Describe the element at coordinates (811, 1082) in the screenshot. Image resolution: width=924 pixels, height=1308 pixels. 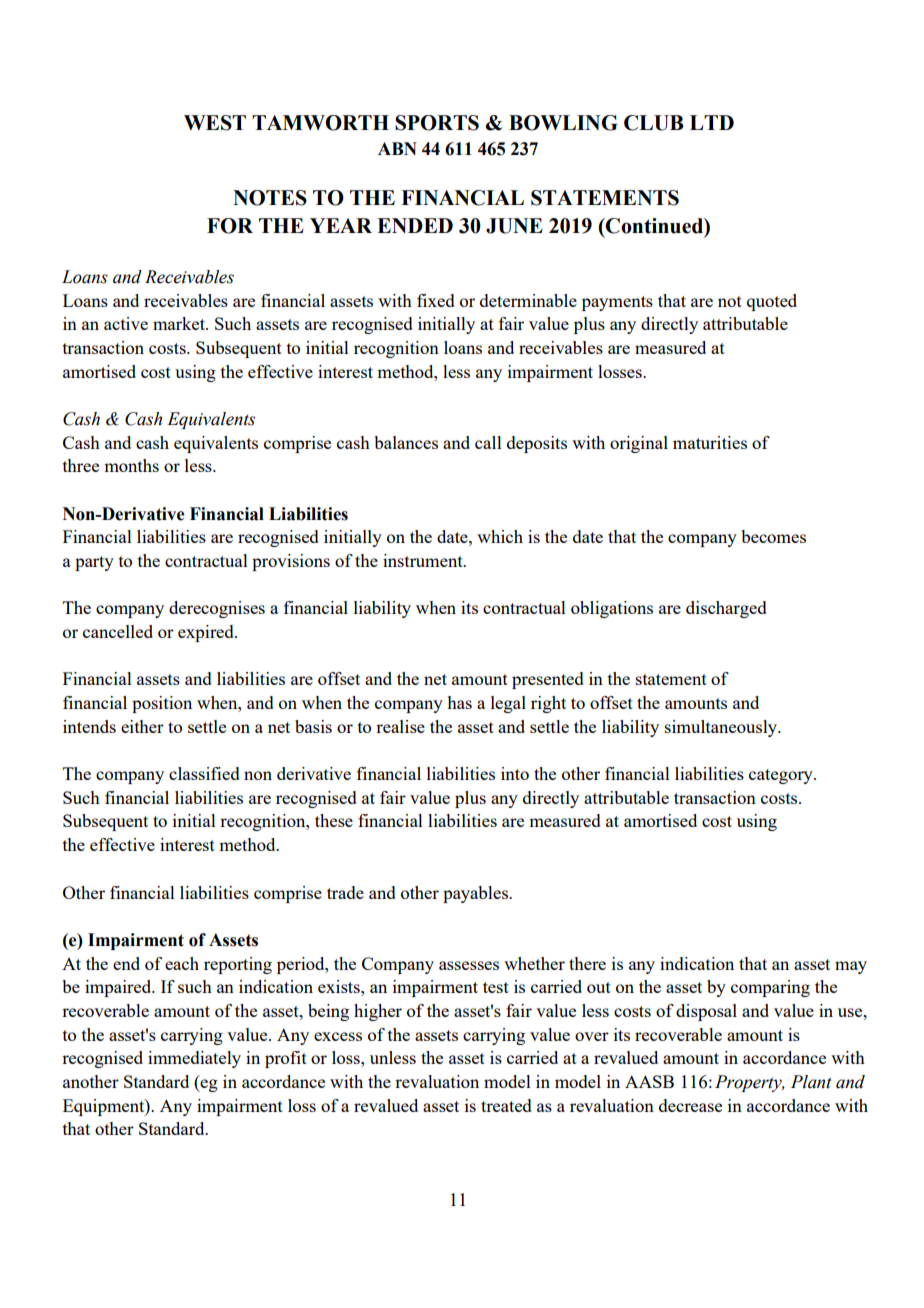
I see `Plant` at that location.
